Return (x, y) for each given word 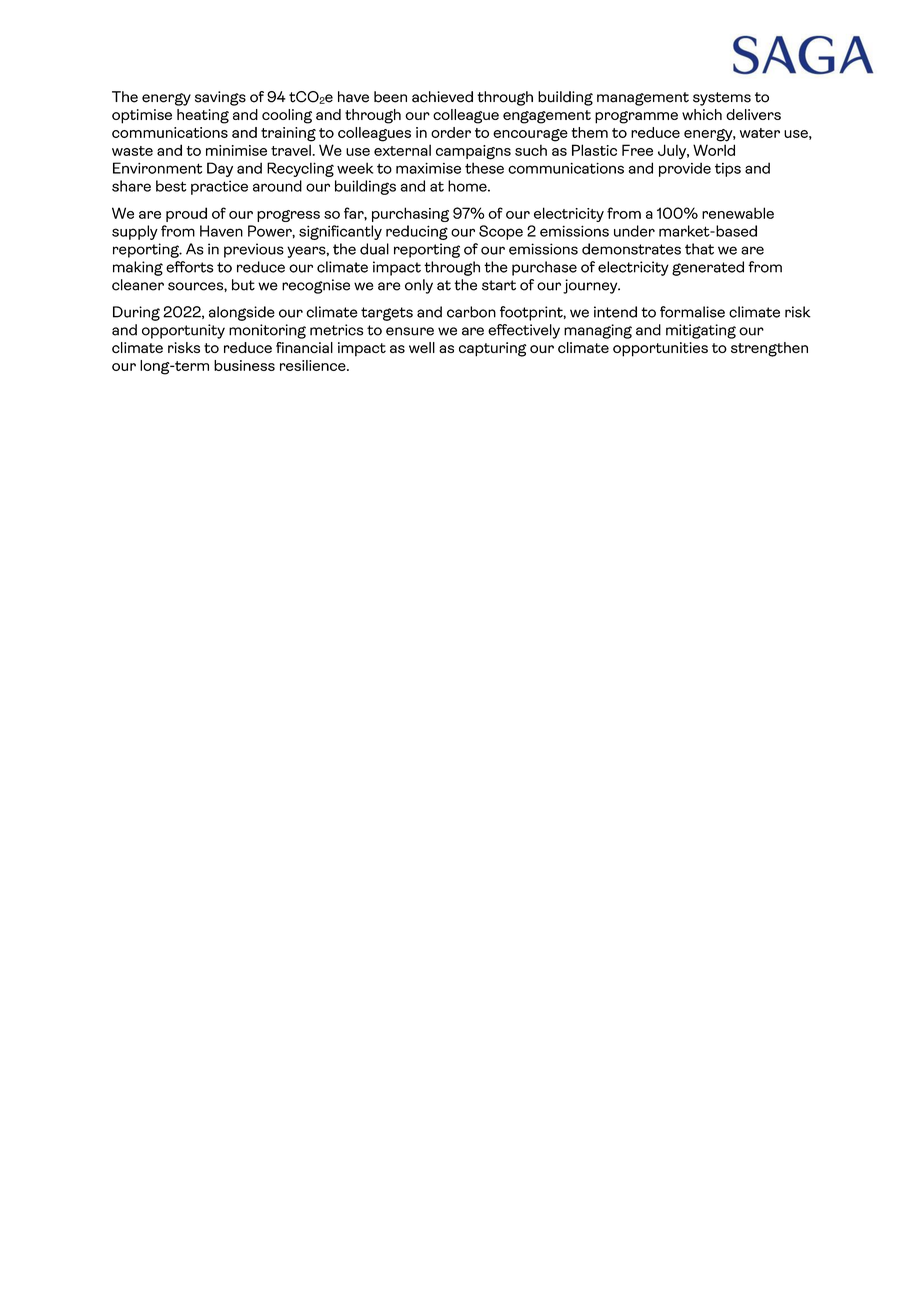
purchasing (410, 214)
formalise (692, 312)
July (673, 152)
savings (220, 98)
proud (186, 214)
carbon (471, 312)
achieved (442, 97)
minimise (236, 150)
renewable (738, 213)
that (699, 249)
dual (374, 249)
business (244, 365)
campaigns (473, 152)
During (136, 313)
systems (722, 99)
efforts (189, 267)
